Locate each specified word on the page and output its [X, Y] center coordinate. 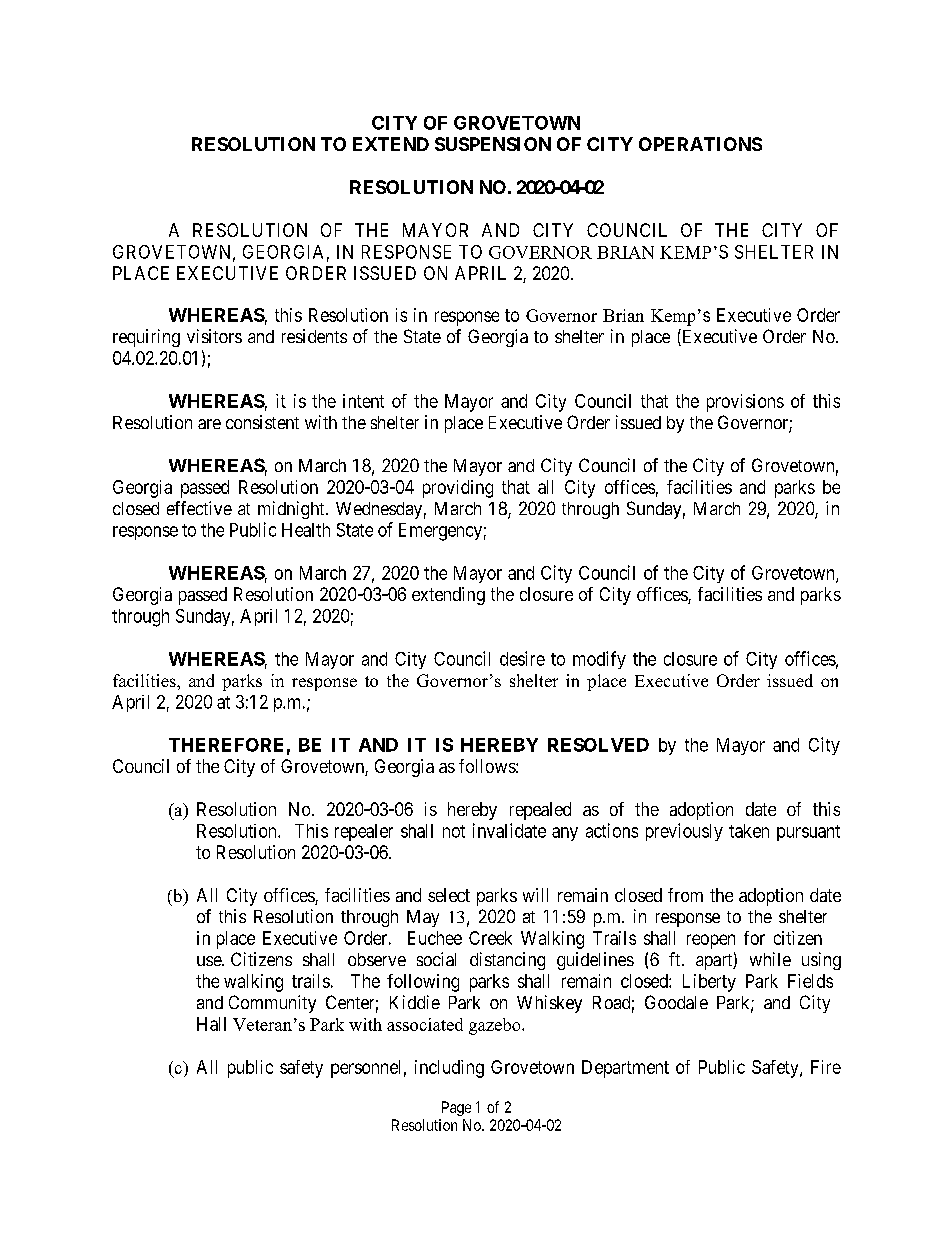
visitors [214, 336]
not [454, 831]
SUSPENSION [493, 144]
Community [272, 1004]
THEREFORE [226, 745]
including [449, 1069]
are [209, 424]
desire [522, 658]
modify [599, 660]
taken [749, 831]
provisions [745, 403]
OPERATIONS [700, 144]
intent [363, 401]
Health [306, 530]
